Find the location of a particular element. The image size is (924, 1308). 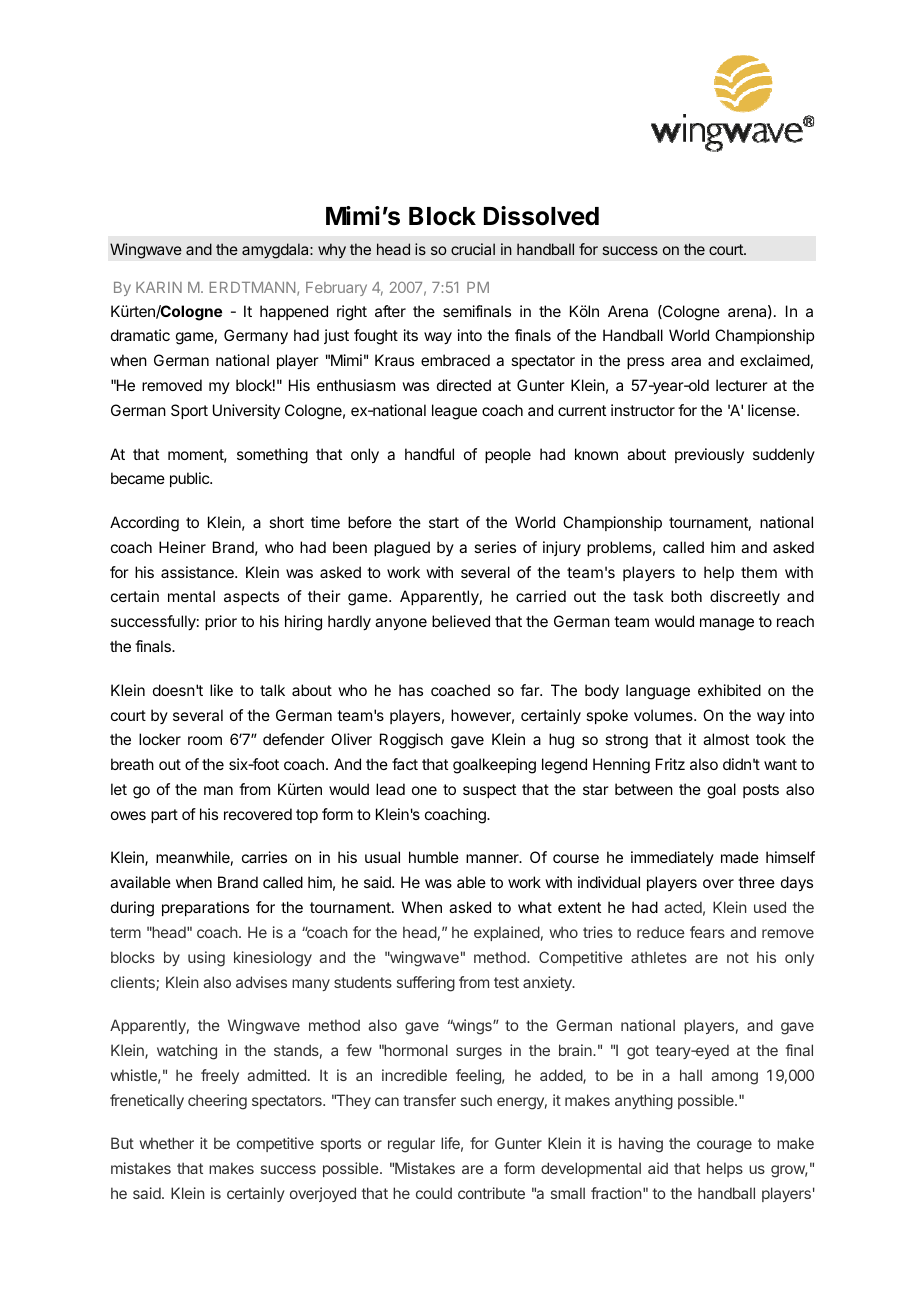

humble is located at coordinates (434, 857).
